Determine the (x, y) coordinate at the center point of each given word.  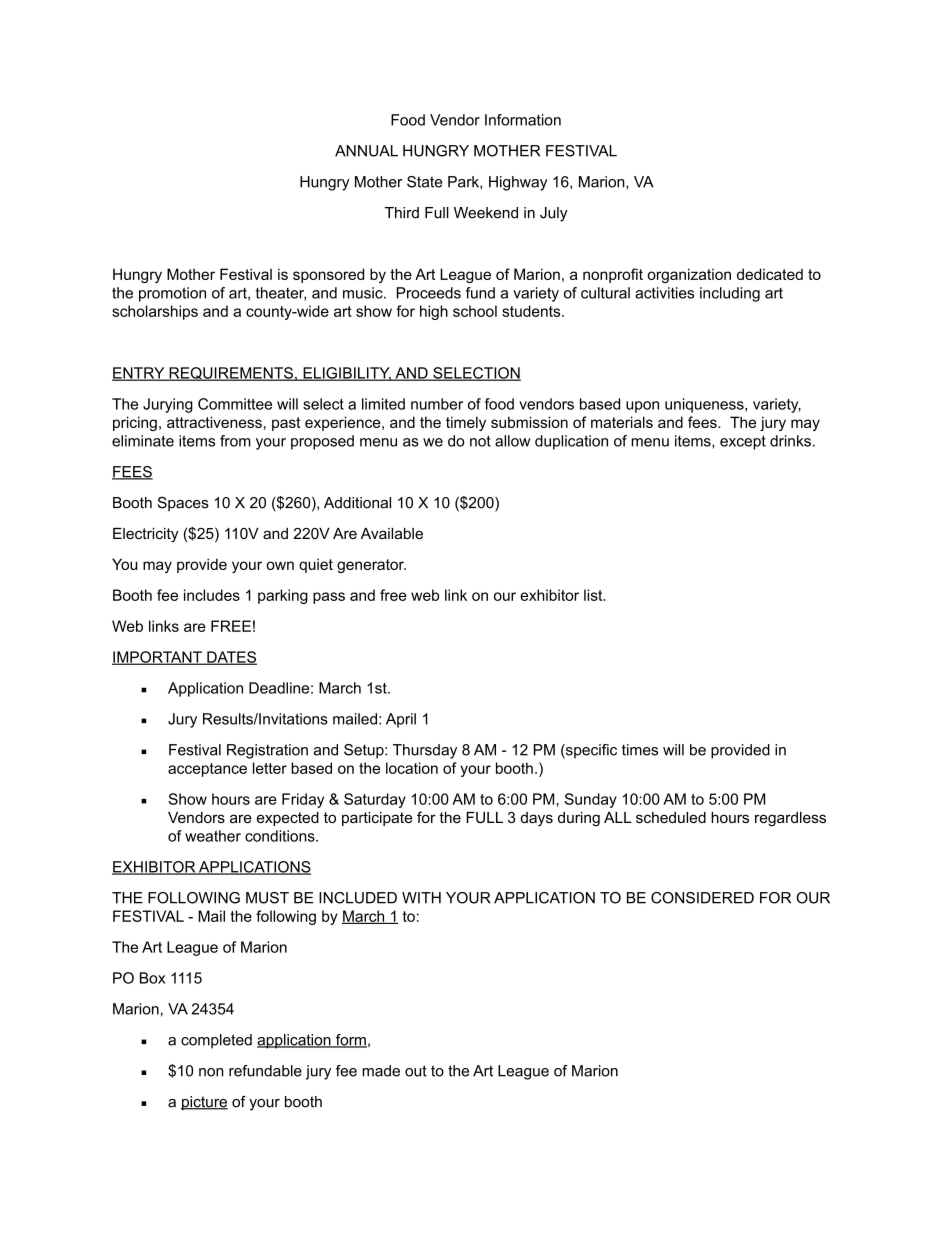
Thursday (425, 751)
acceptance (207, 770)
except (743, 442)
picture (204, 1103)
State (425, 182)
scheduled (671, 817)
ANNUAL (366, 151)
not (480, 441)
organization (689, 275)
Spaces (183, 504)
